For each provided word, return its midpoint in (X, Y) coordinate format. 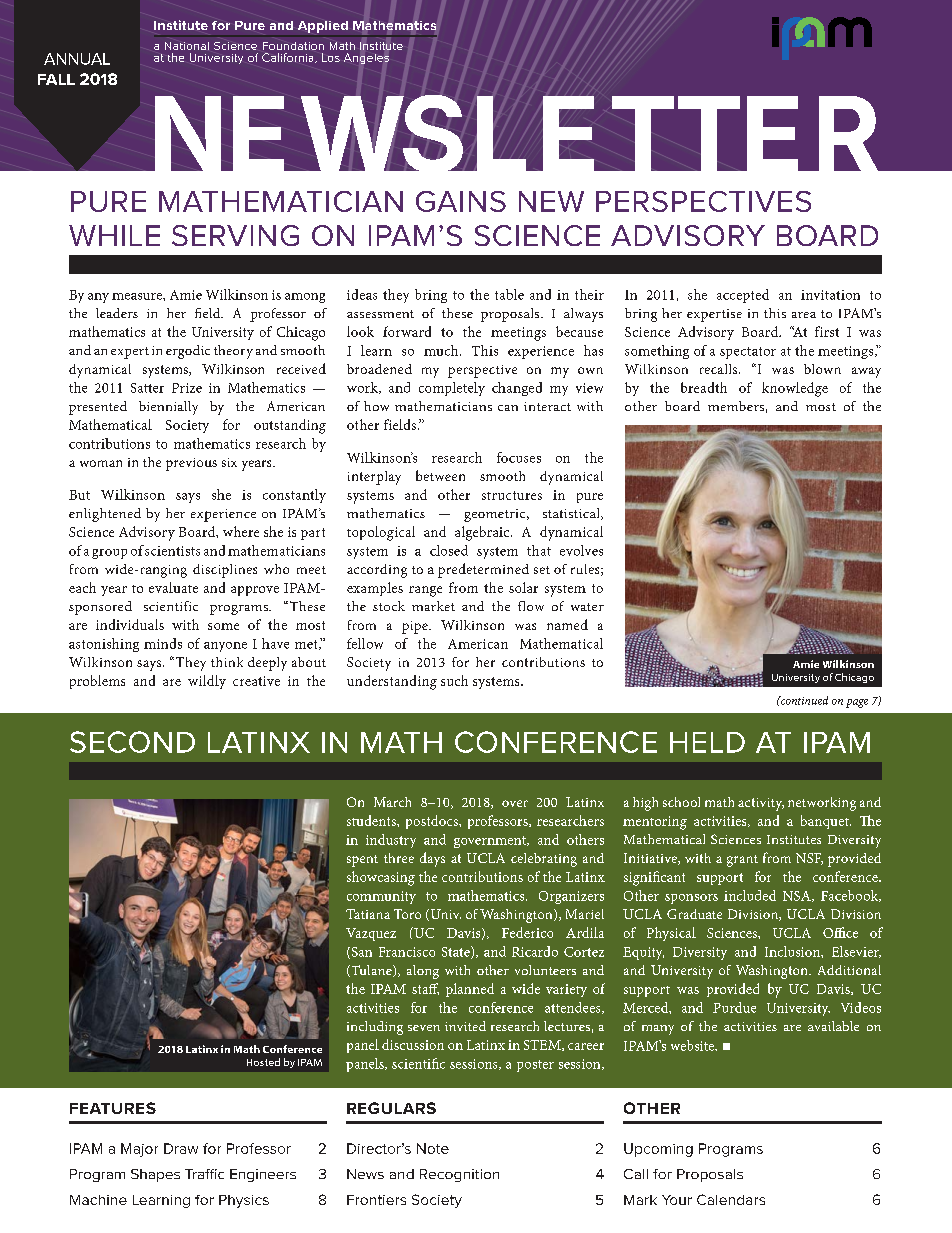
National (187, 46)
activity (761, 804)
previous (191, 464)
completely (452, 389)
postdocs (433, 822)
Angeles (366, 58)
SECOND (132, 742)
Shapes (155, 1175)
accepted (743, 296)
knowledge (795, 389)
